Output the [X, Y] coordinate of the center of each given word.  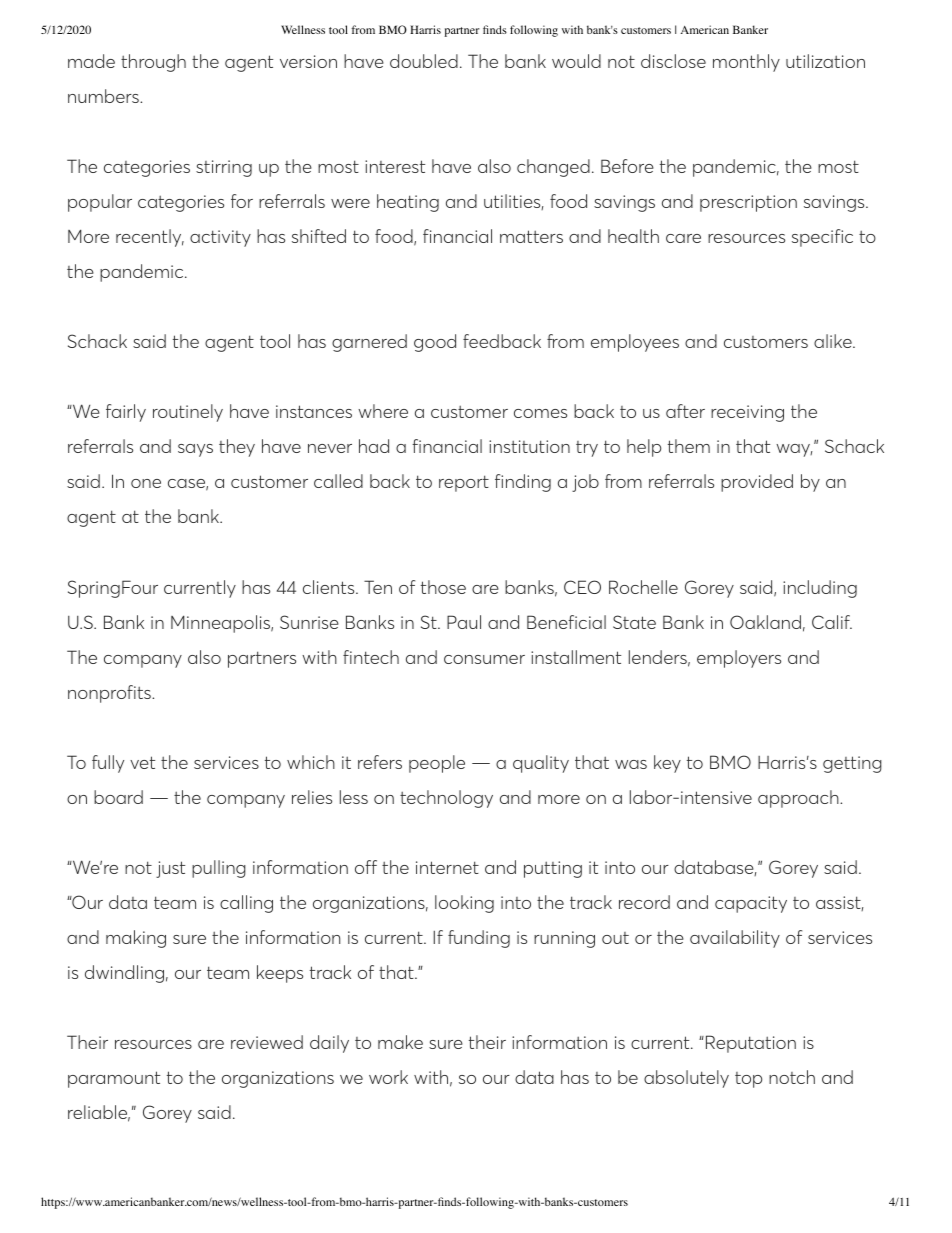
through [153, 63]
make [400, 1042]
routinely [188, 413]
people [437, 764]
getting [852, 764]
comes [540, 413]
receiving [747, 413]
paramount [114, 1079]
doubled [424, 61]
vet [142, 762]
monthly [746, 63]
